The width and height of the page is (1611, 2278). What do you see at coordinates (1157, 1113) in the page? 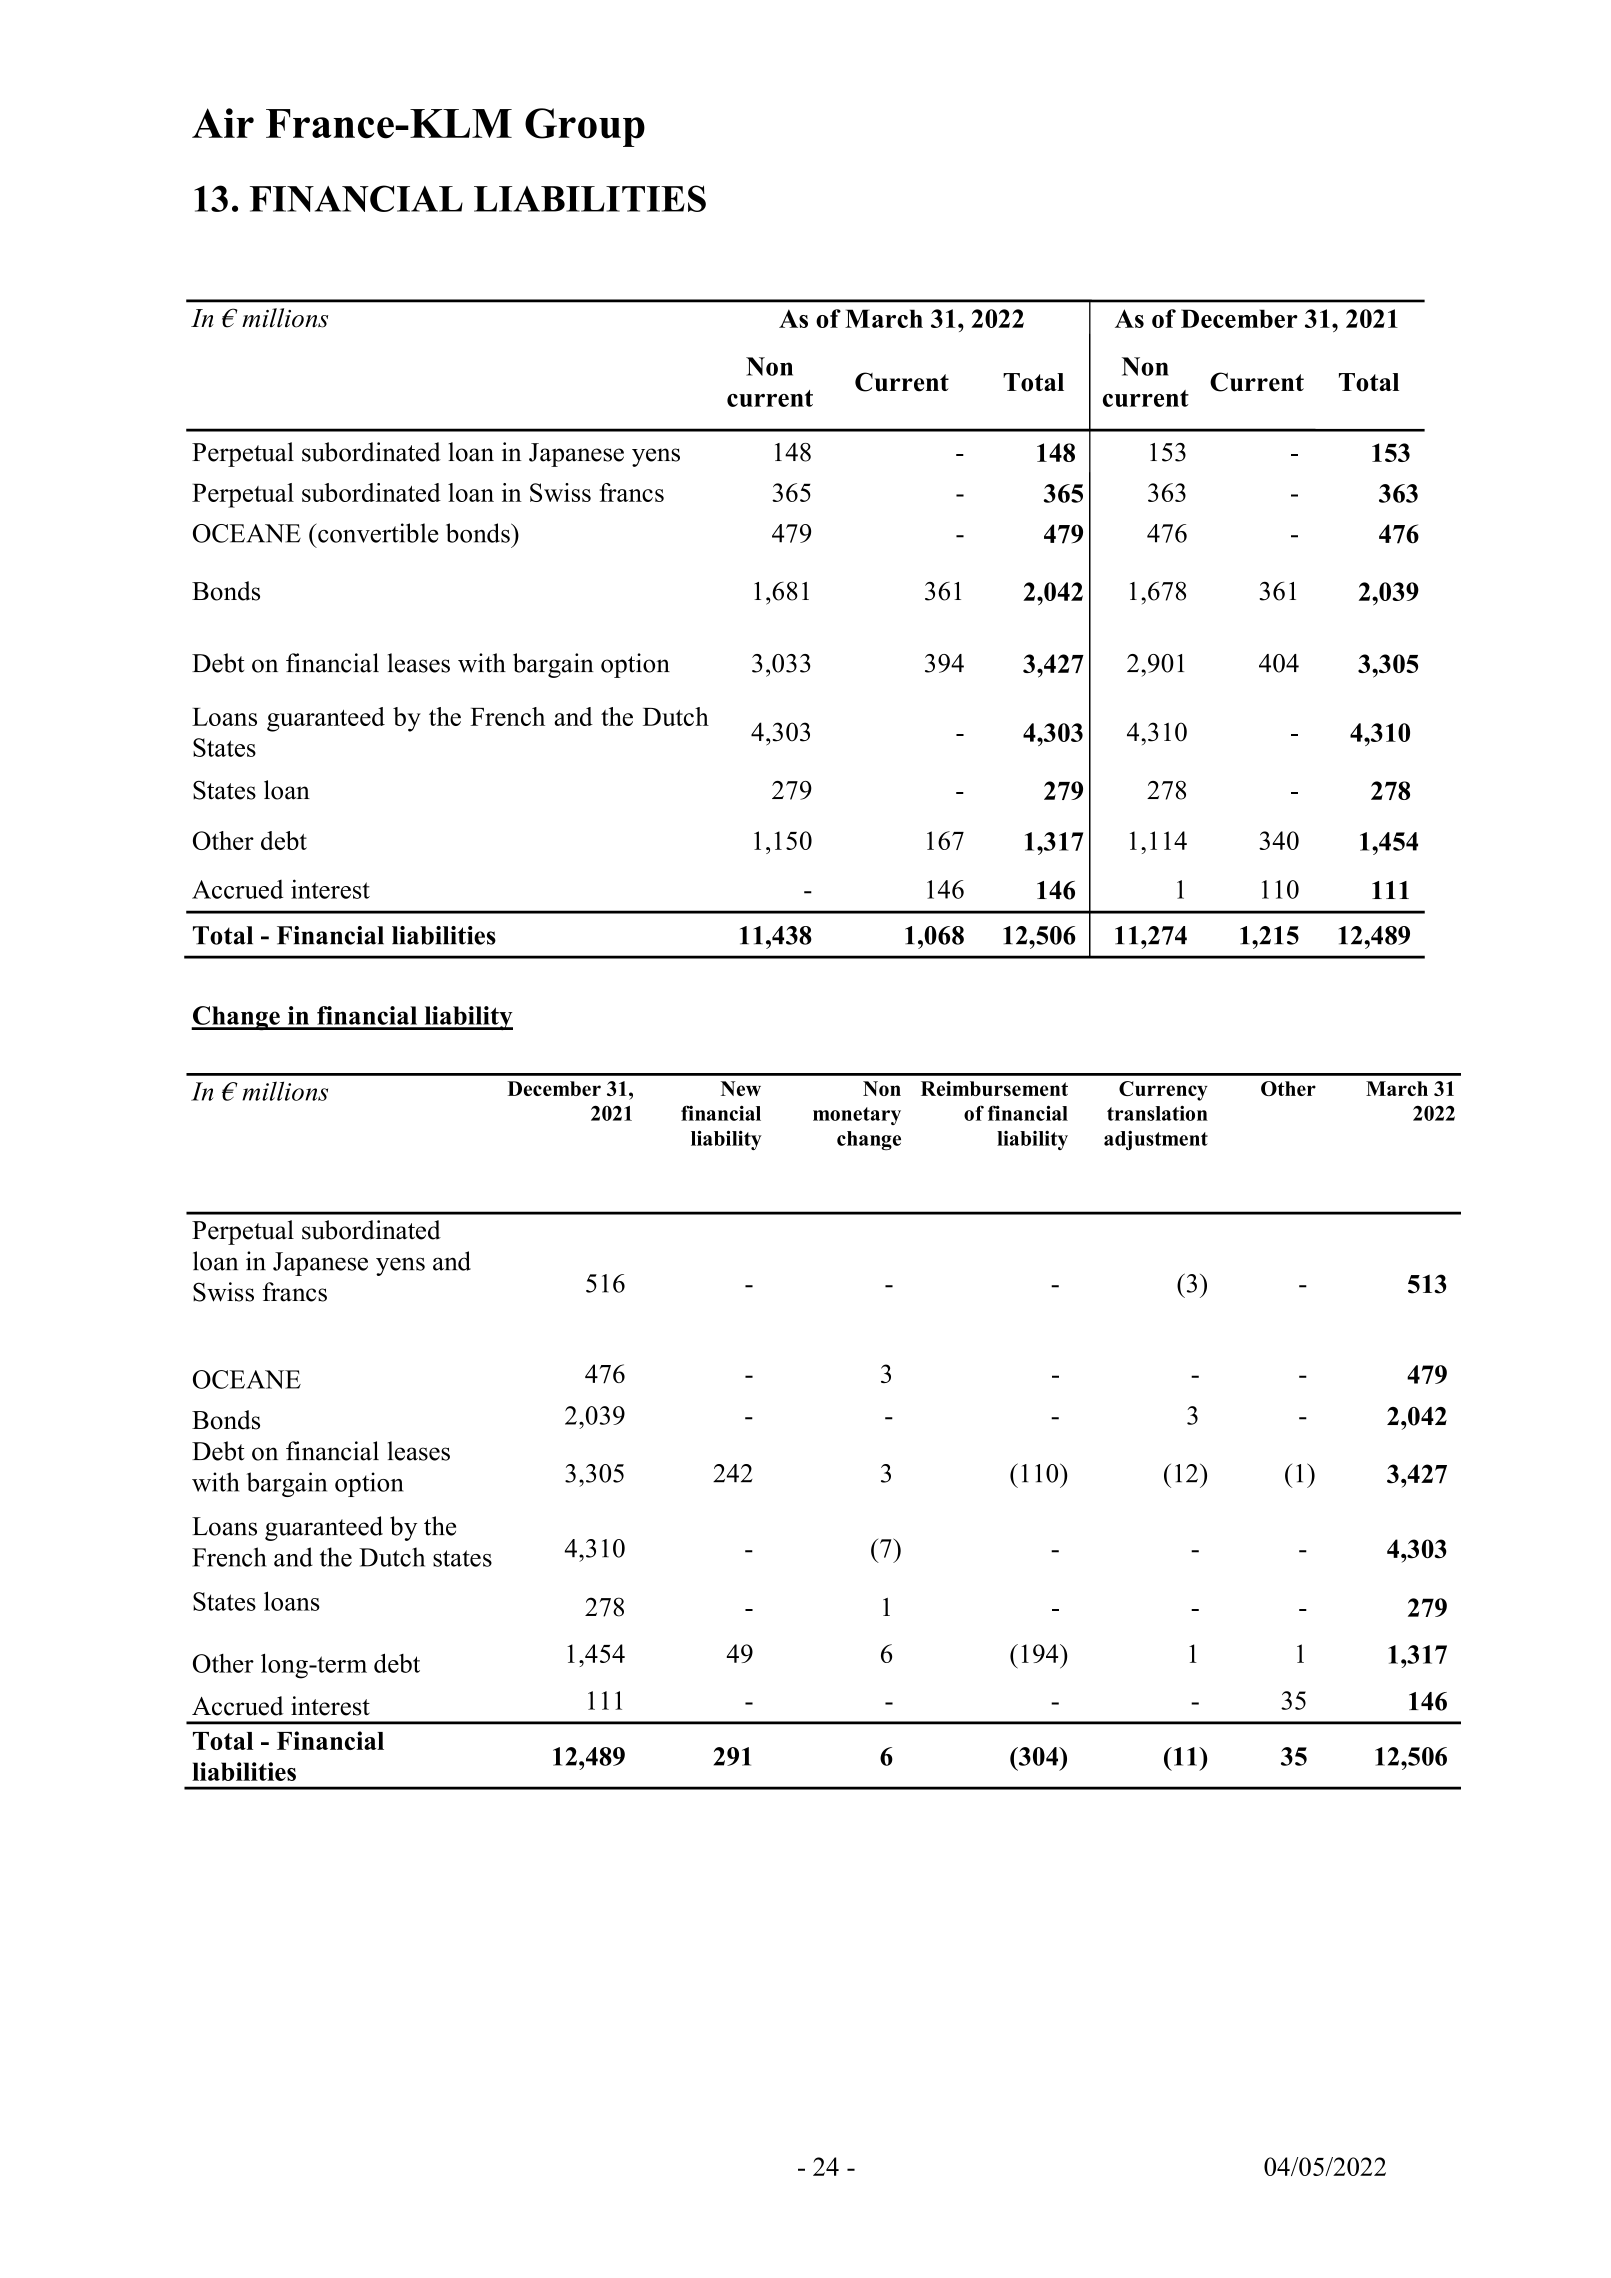
I see `translation` at bounding box center [1157, 1113].
